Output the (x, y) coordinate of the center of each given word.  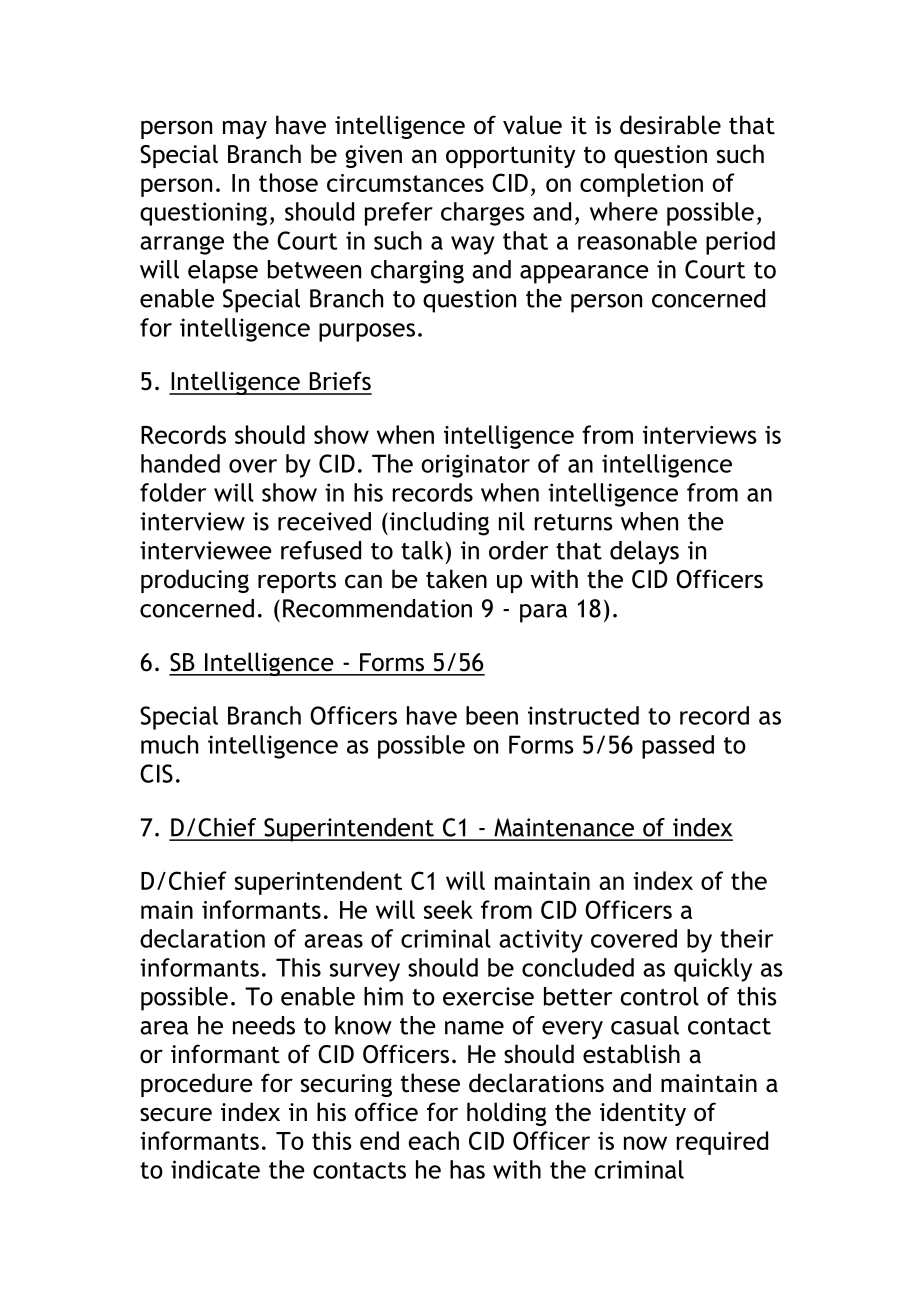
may (245, 129)
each (433, 1140)
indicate (215, 1169)
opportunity (510, 156)
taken (456, 579)
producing (195, 581)
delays (644, 553)
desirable (670, 125)
